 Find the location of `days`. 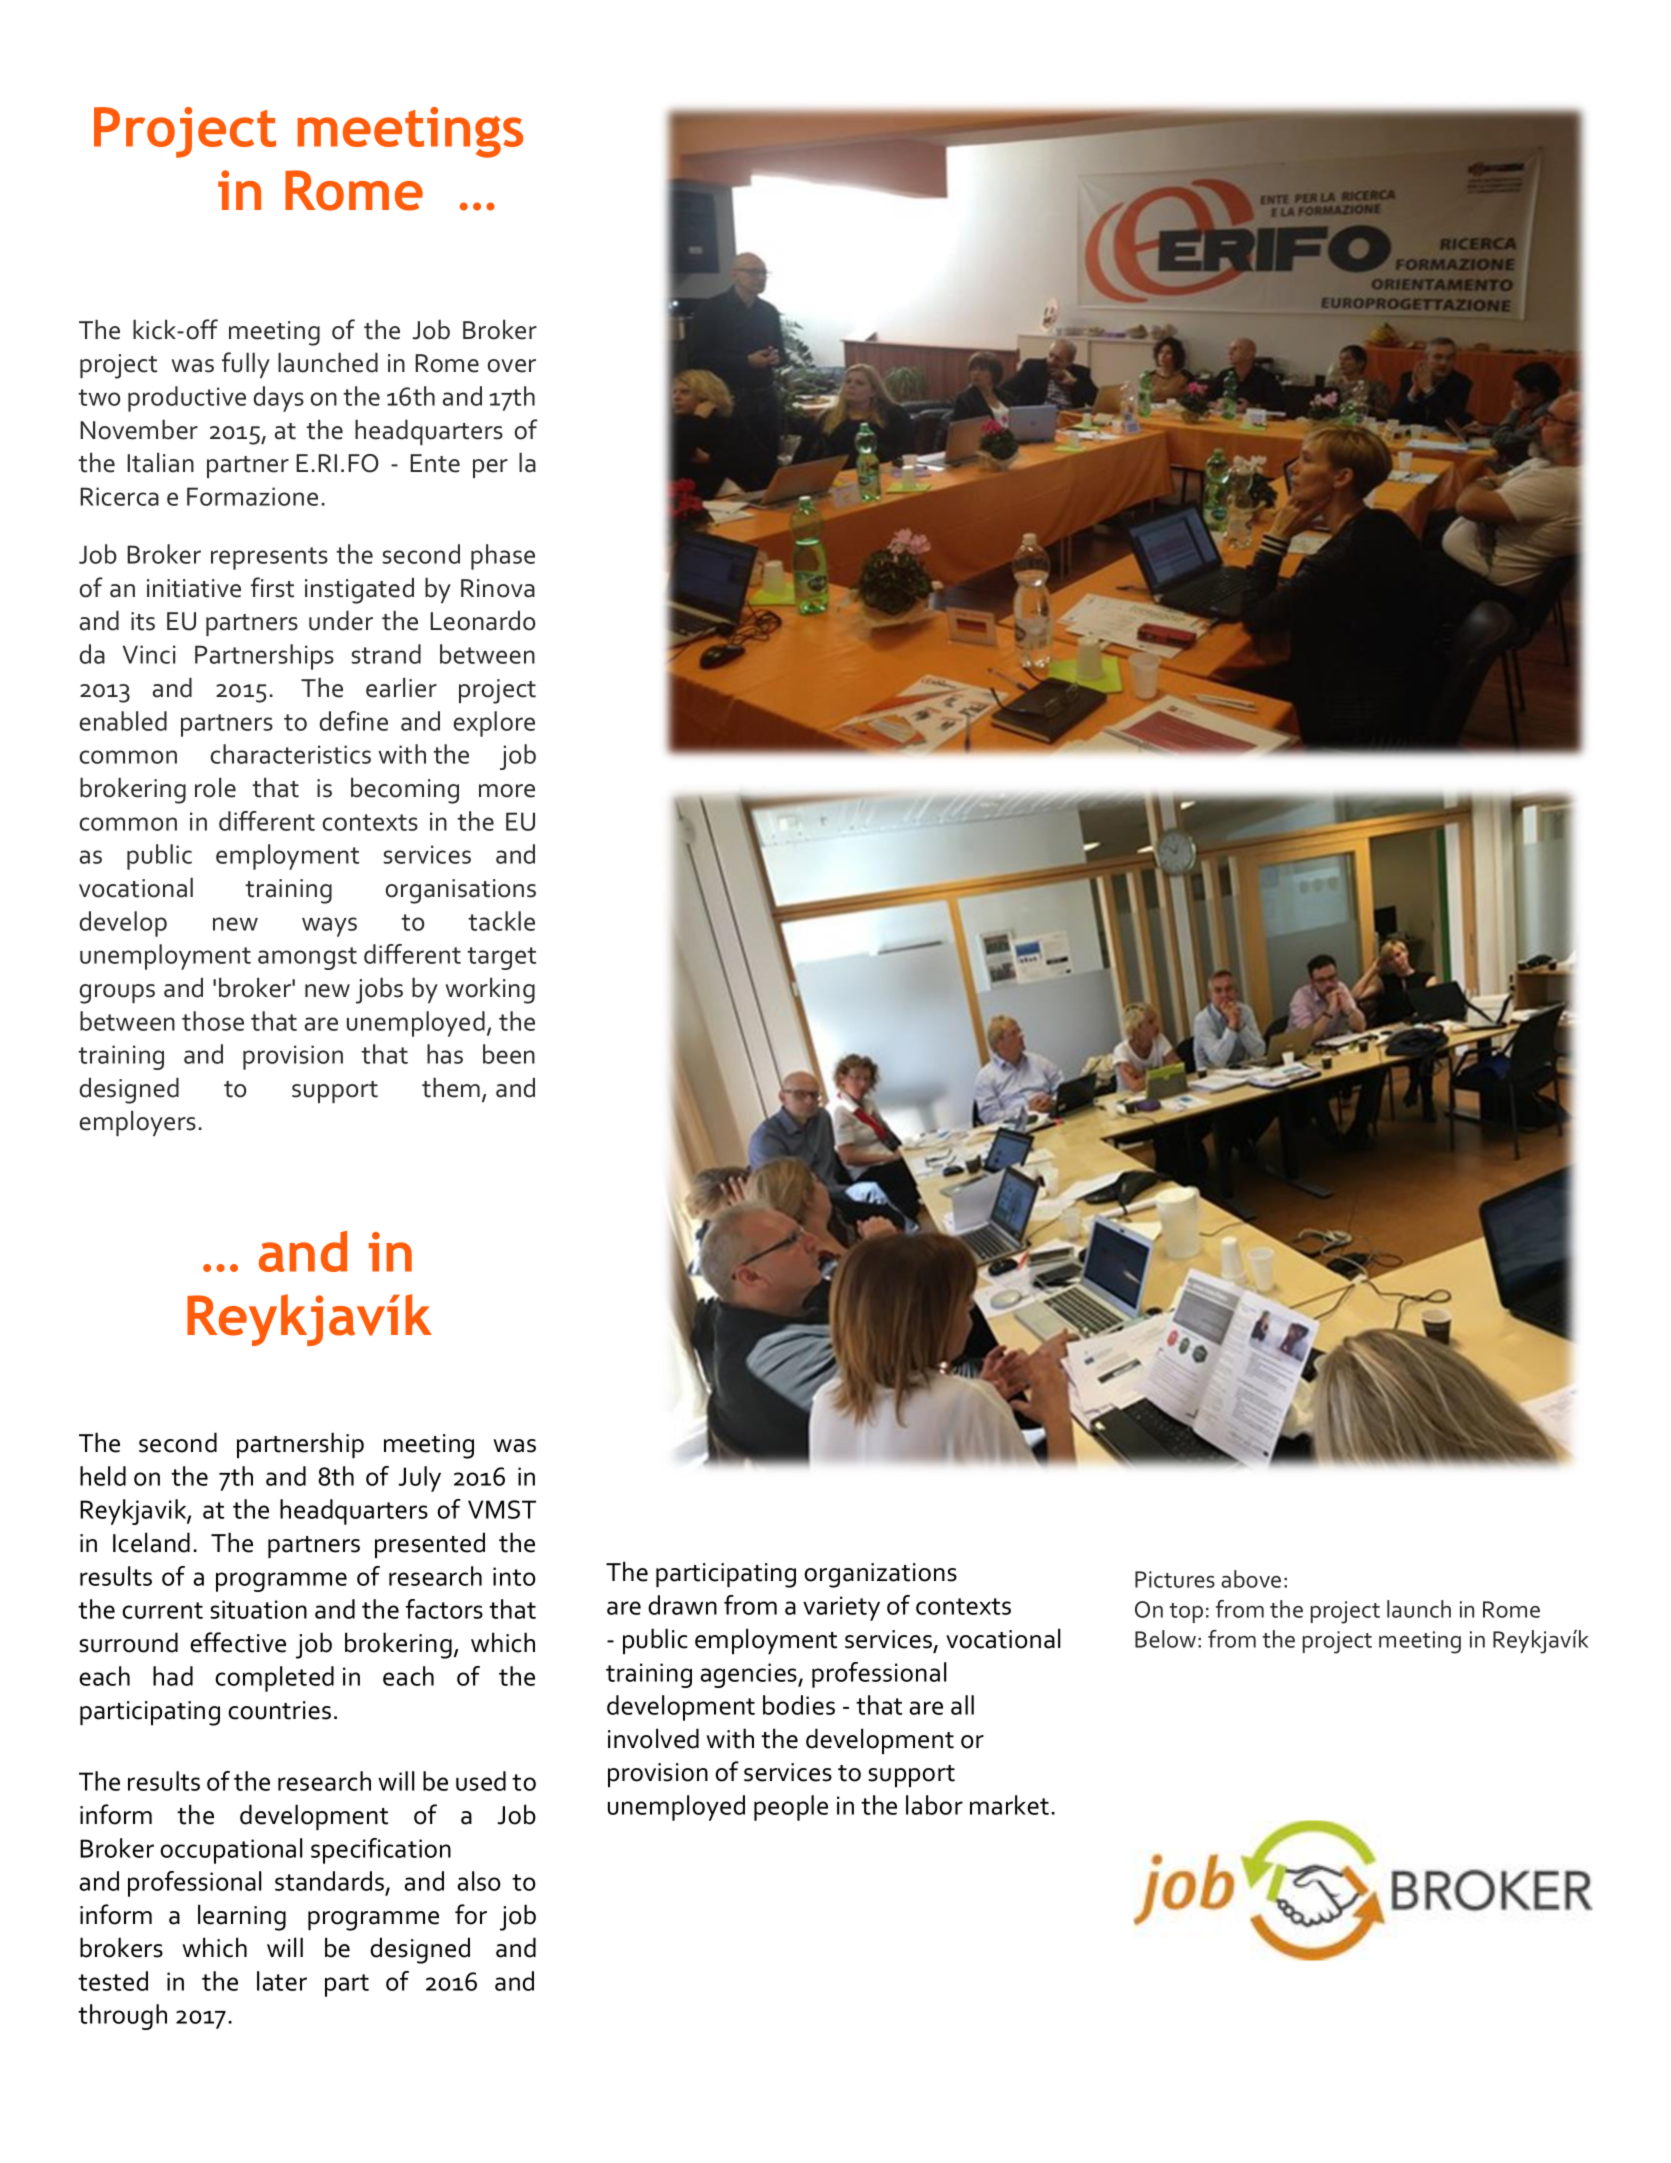

days is located at coordinates (278, 399).
